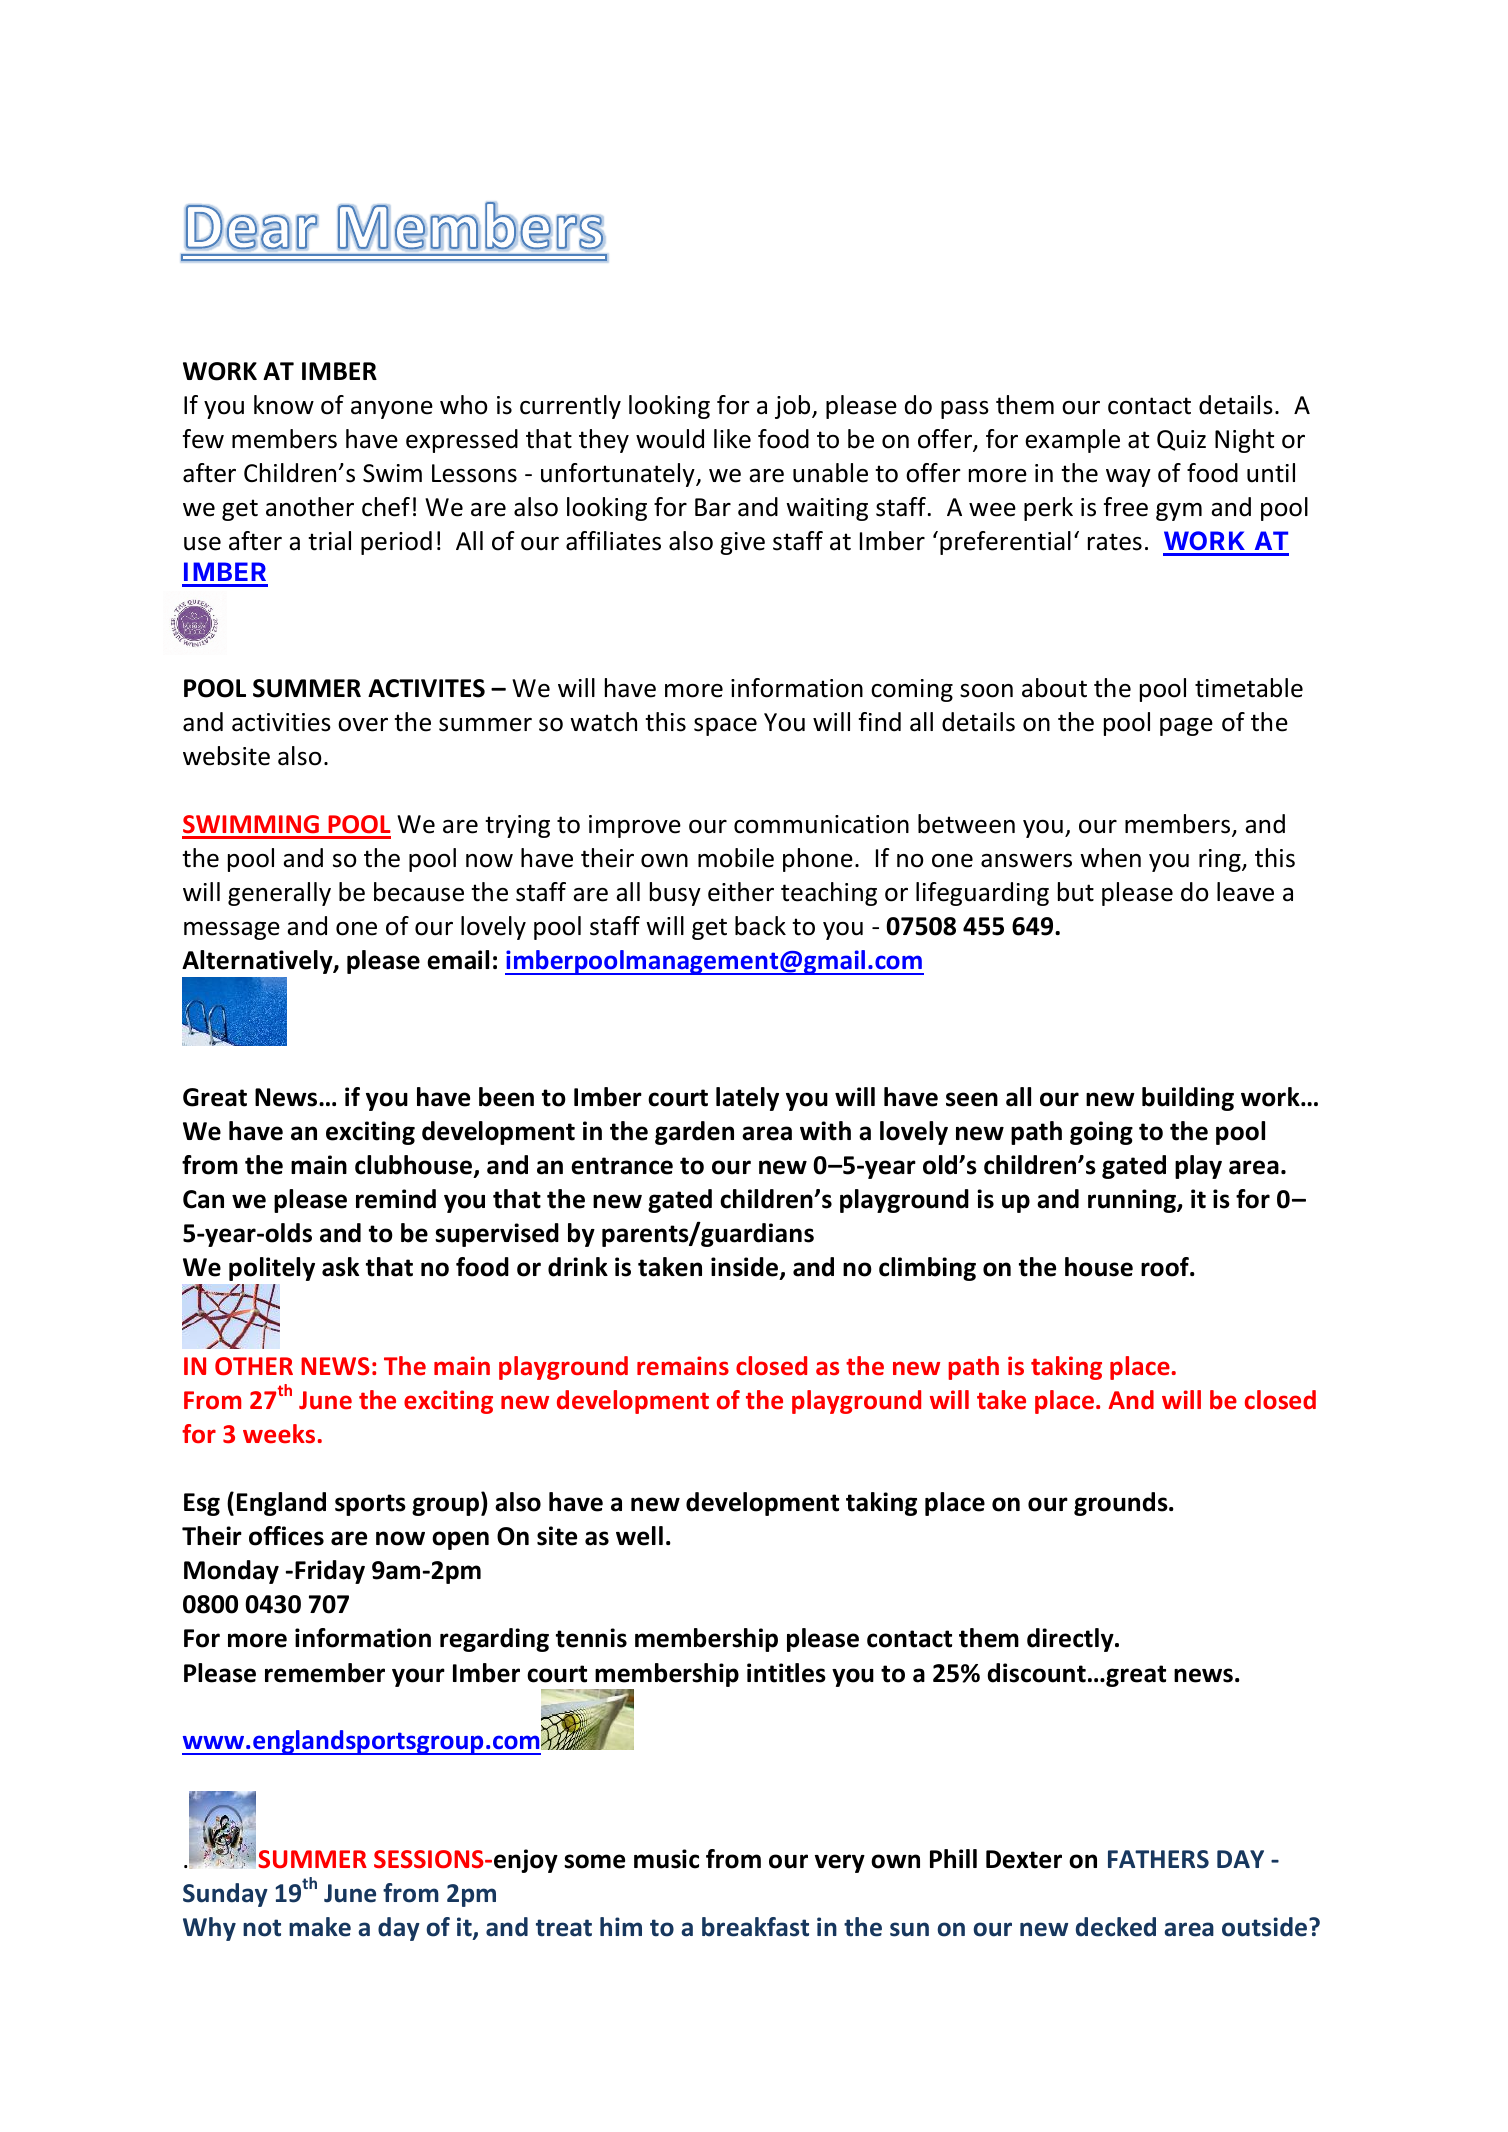 This document has width=1508, height=2132. I want to click on weeks, so click(279, 1434).
